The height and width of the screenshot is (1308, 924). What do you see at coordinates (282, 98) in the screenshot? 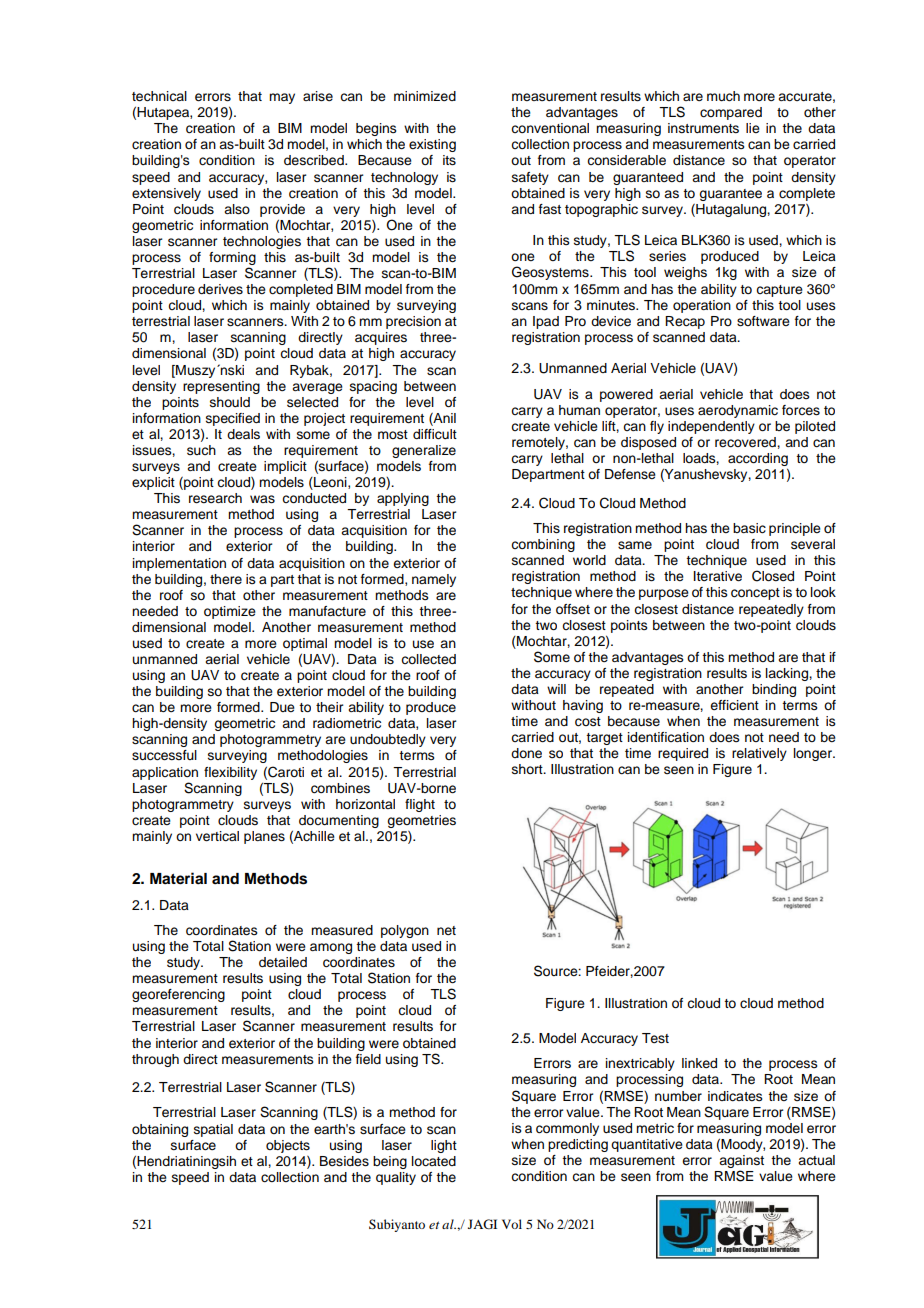
I see `may` at bounding box center [282, 98].
